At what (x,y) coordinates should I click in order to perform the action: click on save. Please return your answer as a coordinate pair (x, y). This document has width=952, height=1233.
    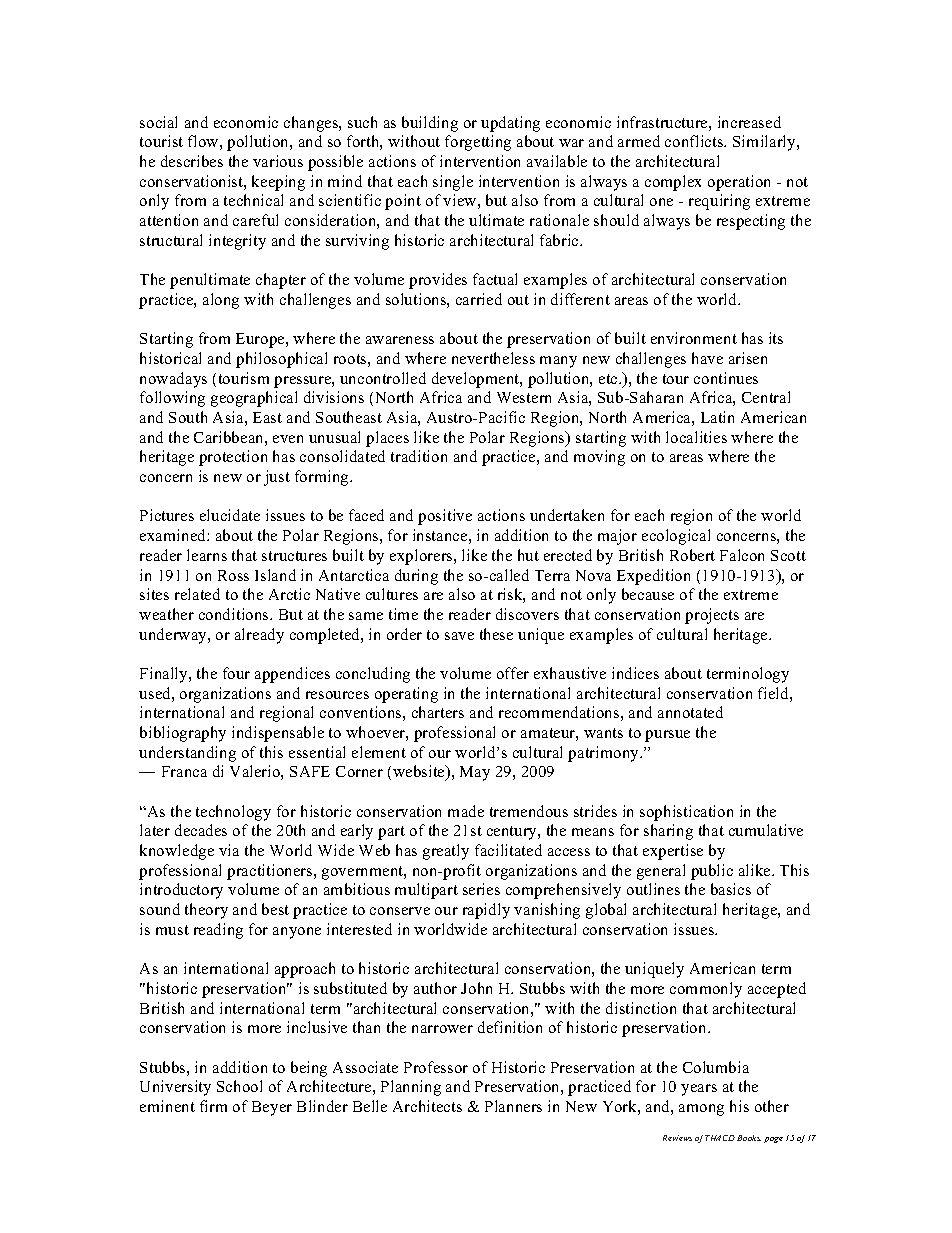
    Looking at the image, I should click on (459, 636).
